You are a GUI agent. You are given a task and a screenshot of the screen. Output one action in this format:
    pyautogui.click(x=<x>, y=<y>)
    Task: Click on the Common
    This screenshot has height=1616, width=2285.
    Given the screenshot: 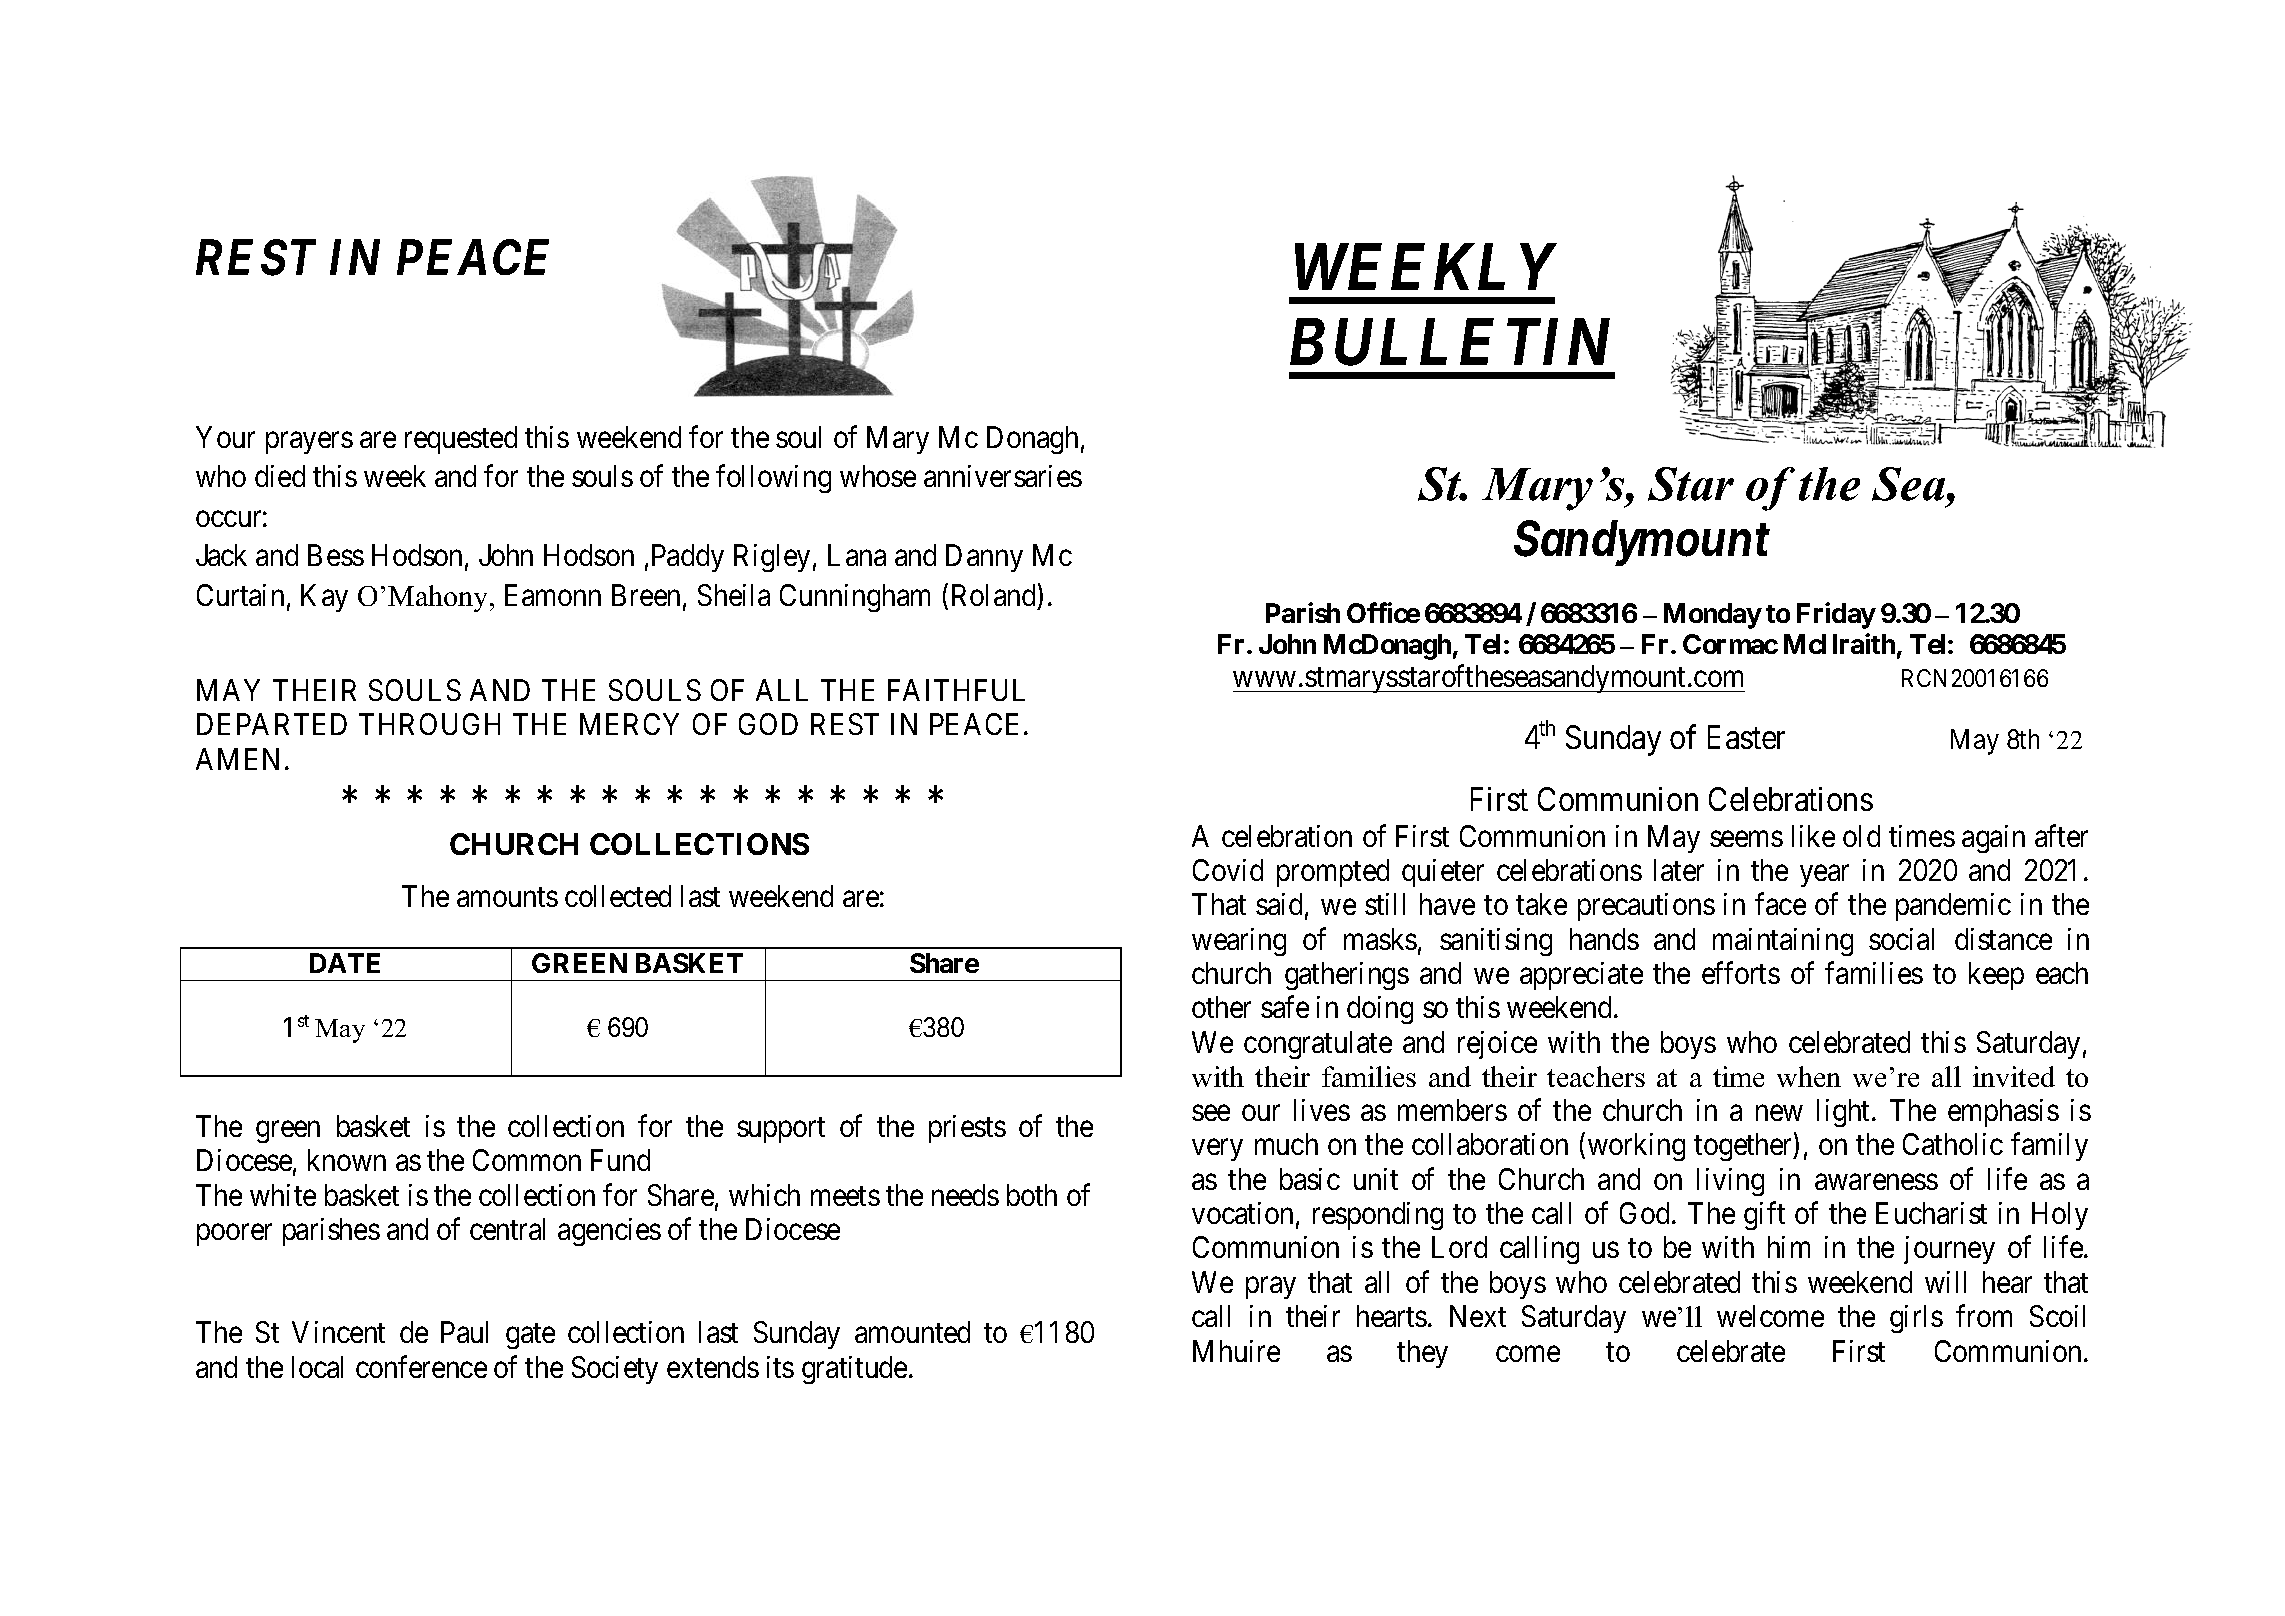 What is the action you would take?
    pyautogui.click(x=527, y=1160)
